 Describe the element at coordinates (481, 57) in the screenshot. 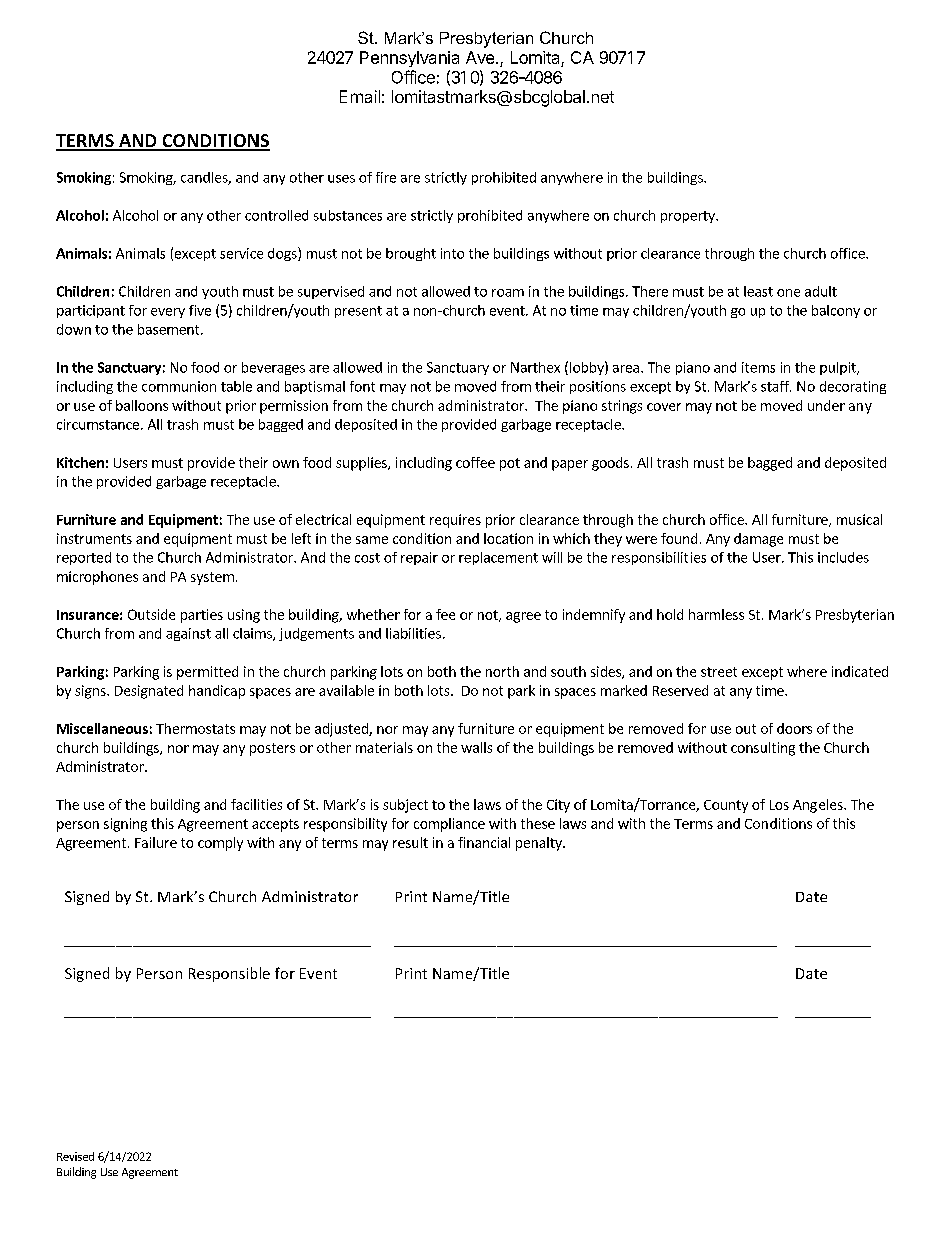

I see `Ave` at that location.
